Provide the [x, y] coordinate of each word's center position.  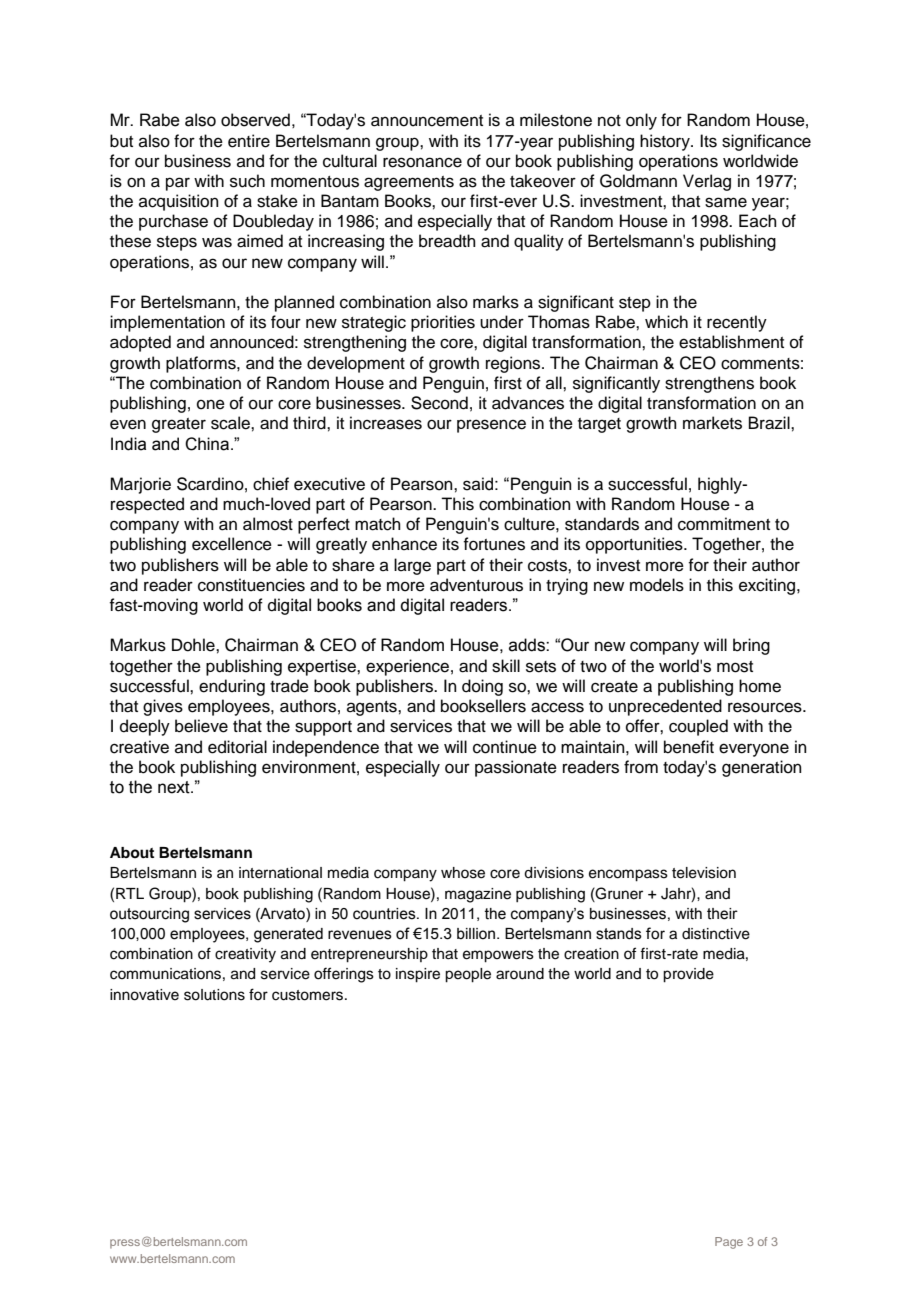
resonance [422, 162]
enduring [232, 687]
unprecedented [665, 707]
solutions [214, 995]
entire [249, 141]
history [666, 142]
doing [482, 687]
